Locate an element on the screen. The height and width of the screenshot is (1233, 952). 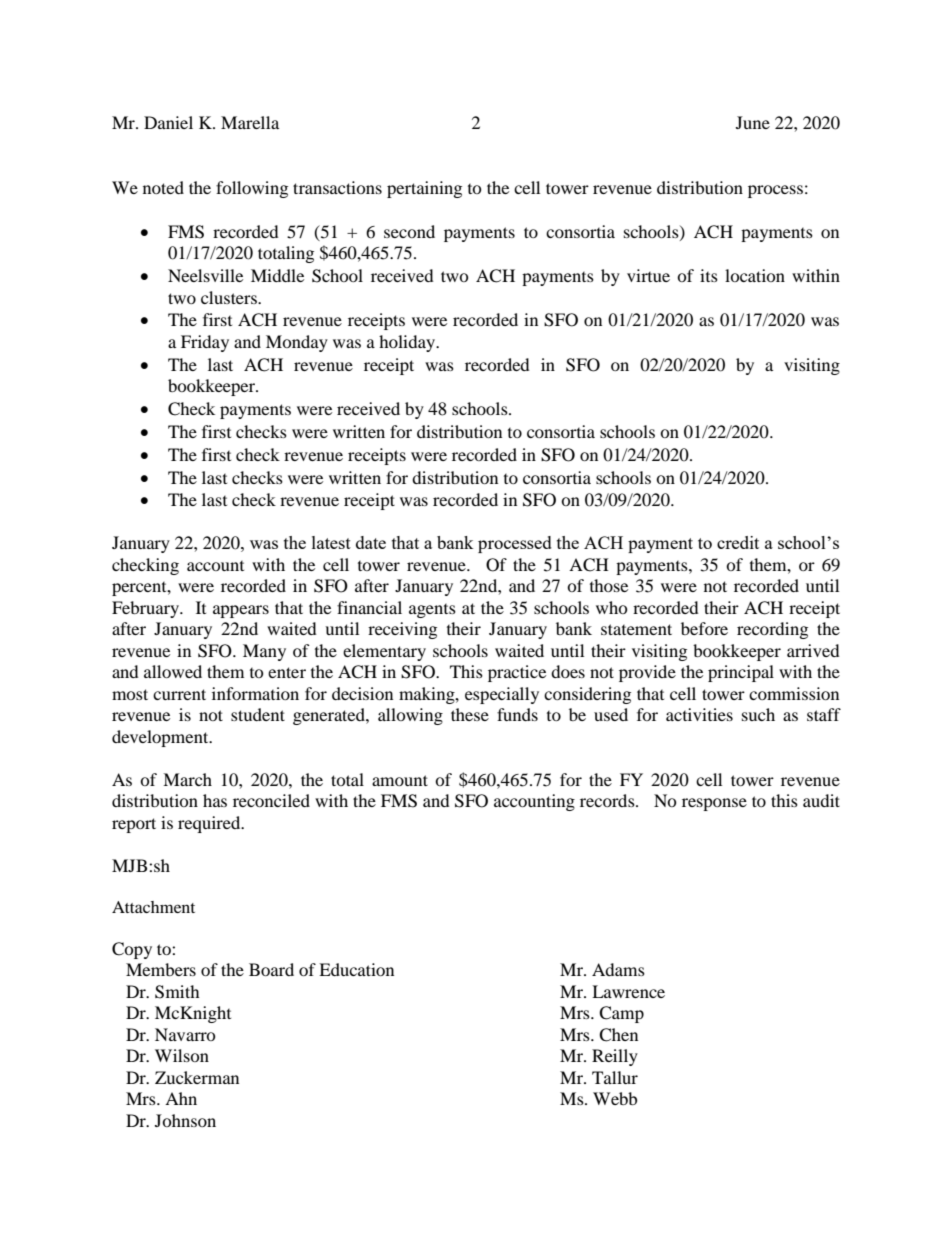
pertaining is located at coordinates (424, 189).
